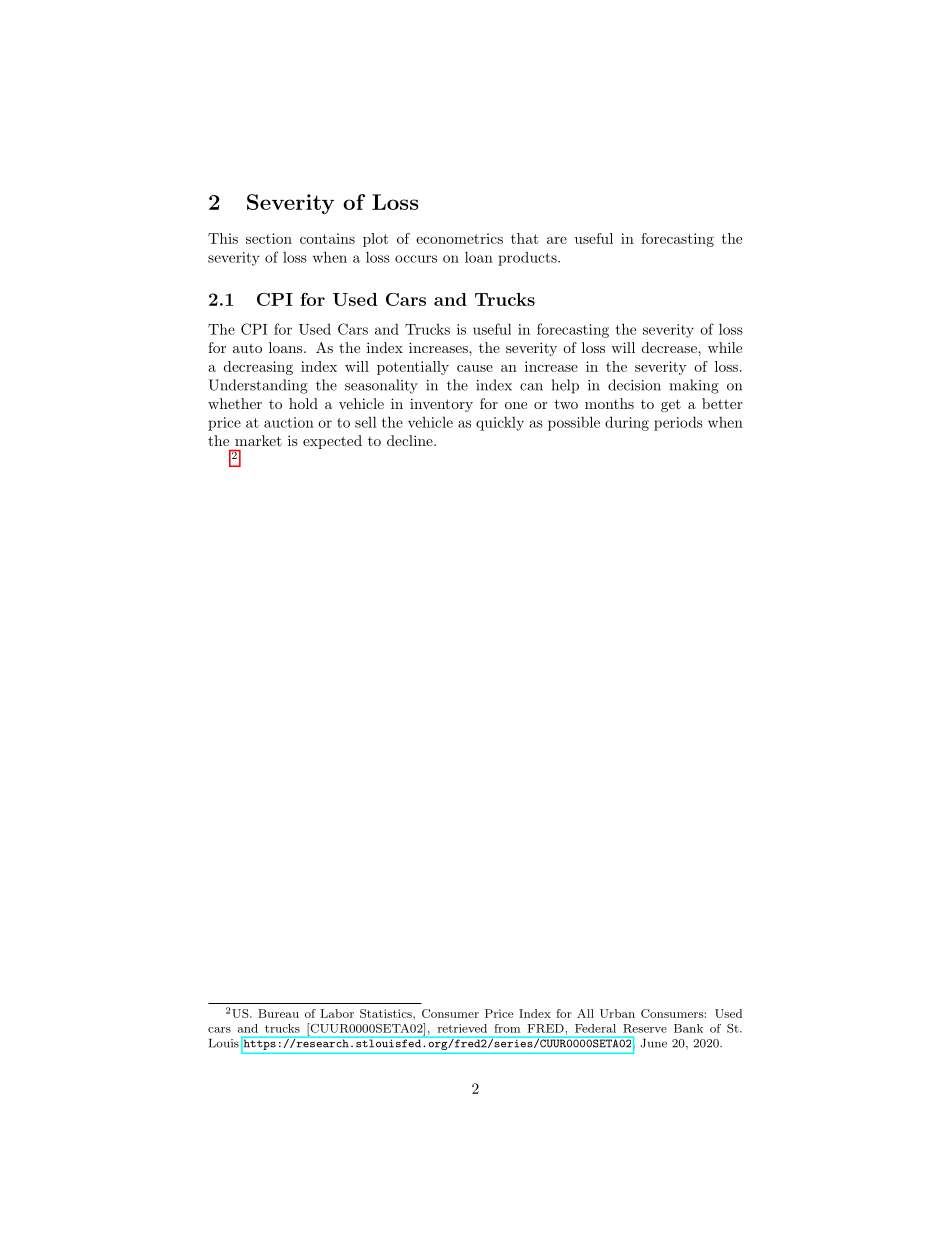 The image size is (952, 1233). I want to click on during, so click(627, 423).
